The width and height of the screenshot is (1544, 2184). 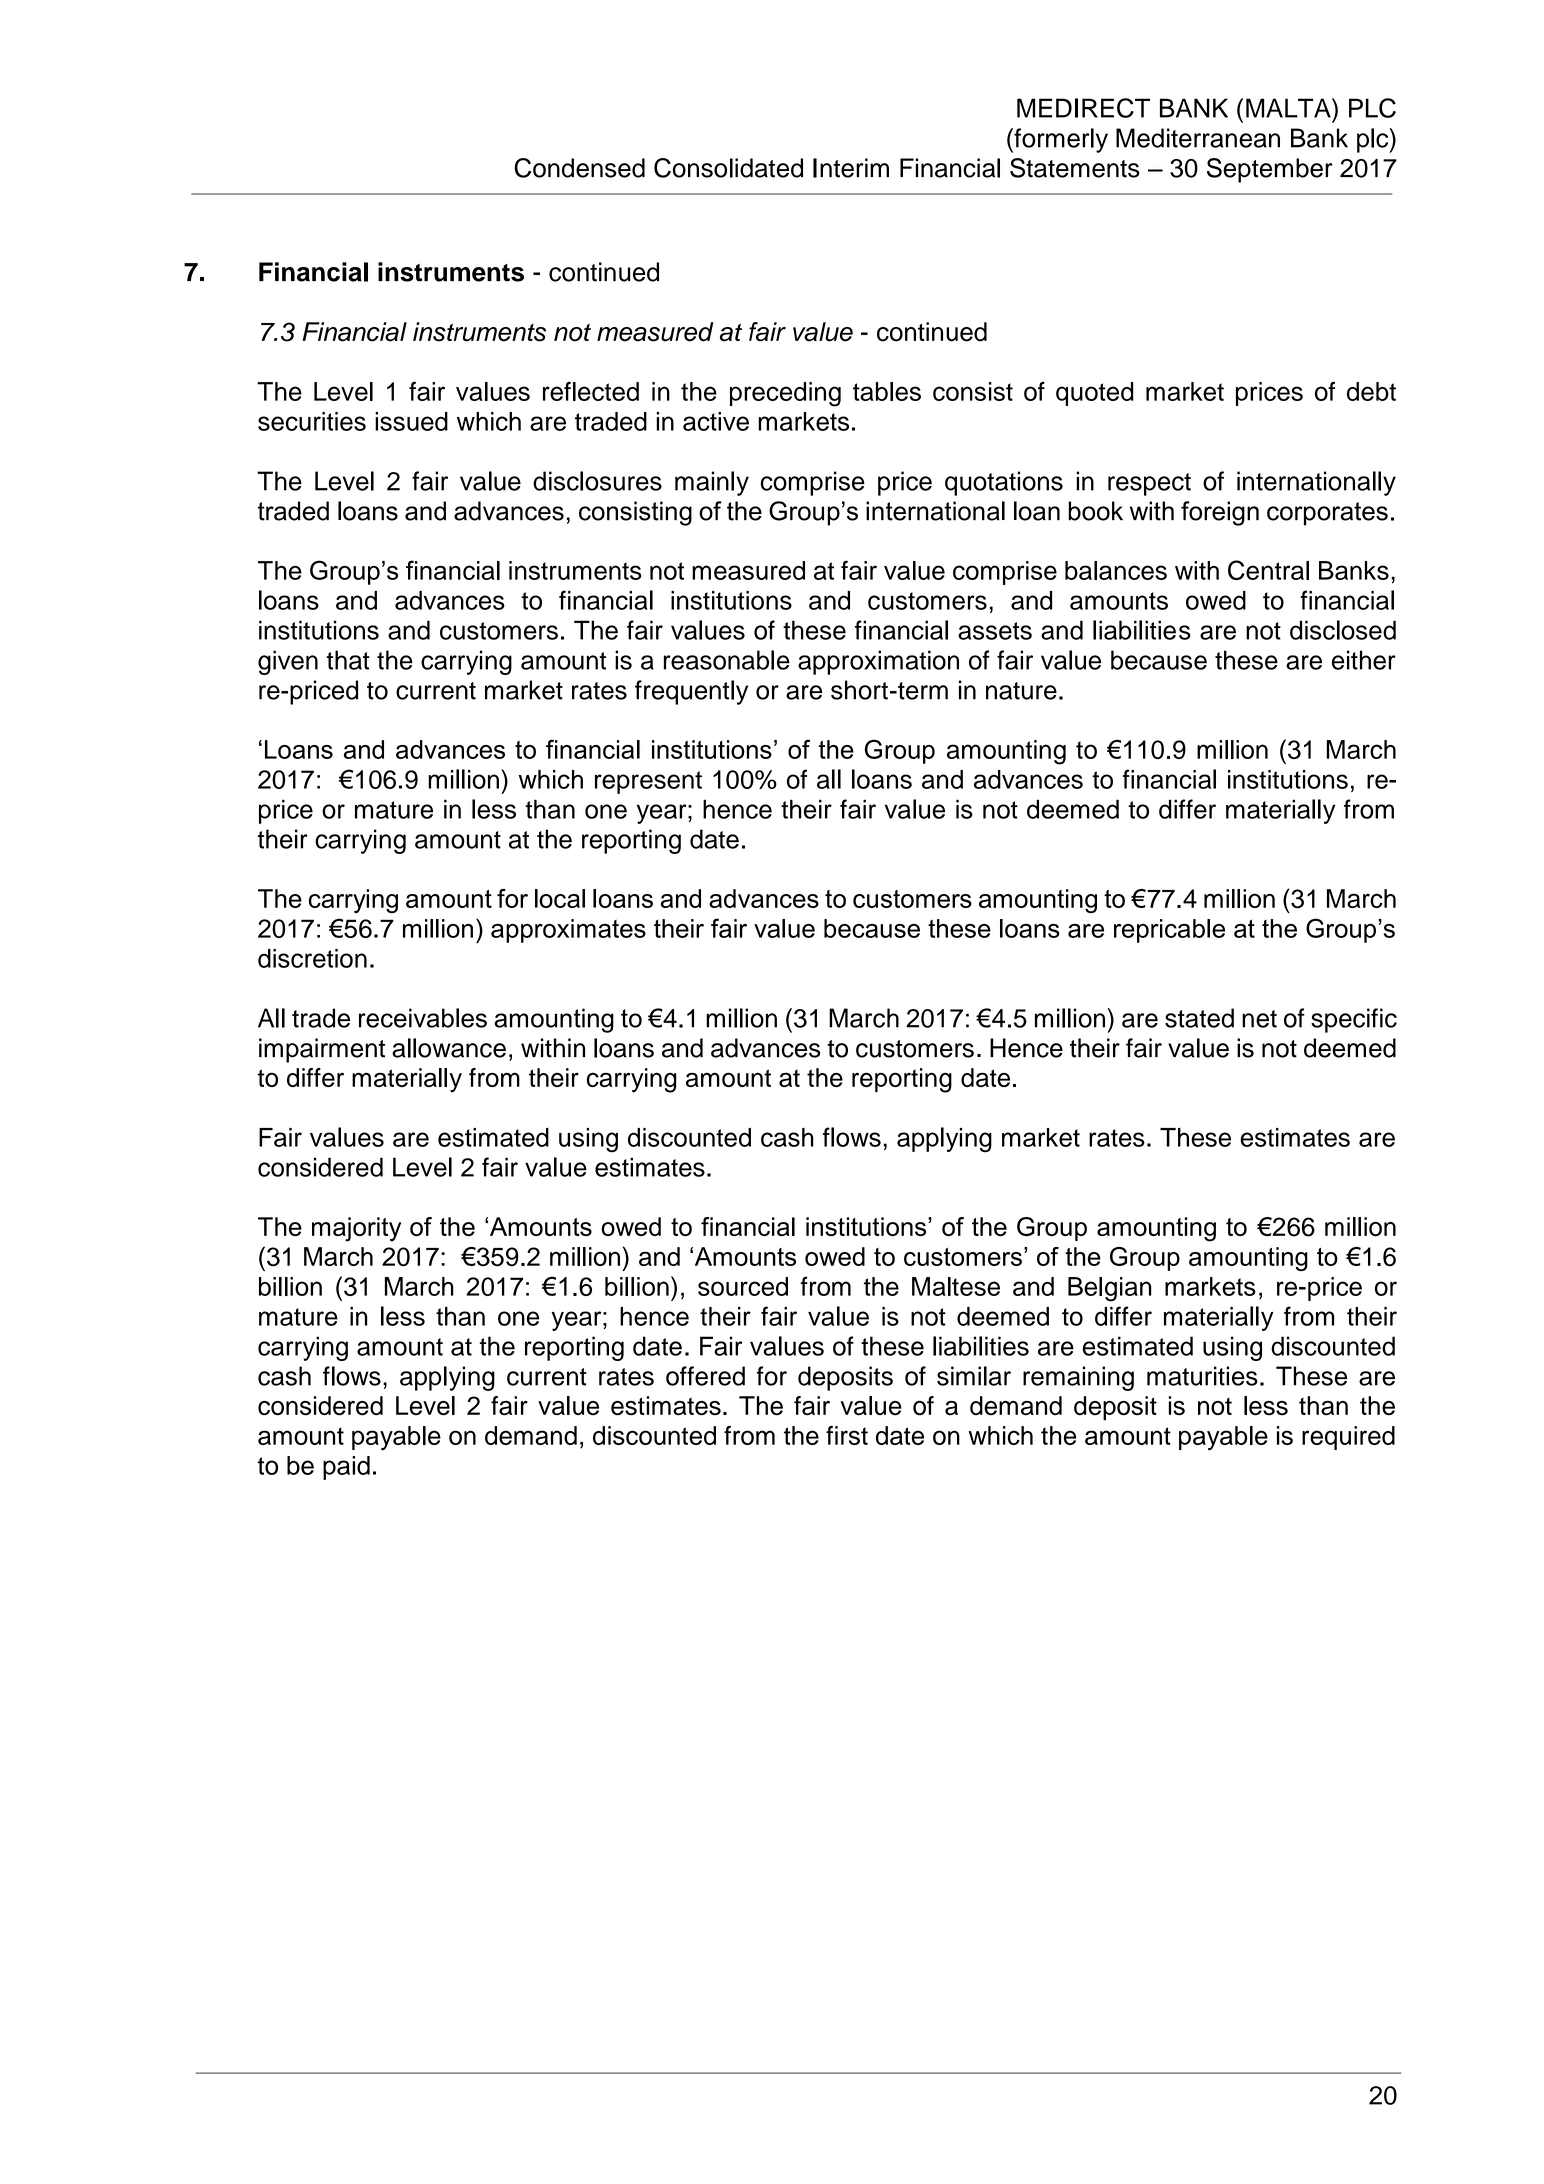 What do you see at coordinates (648, 782) in the screenshot?
I see `represent` at bounding box center [648, 782].
